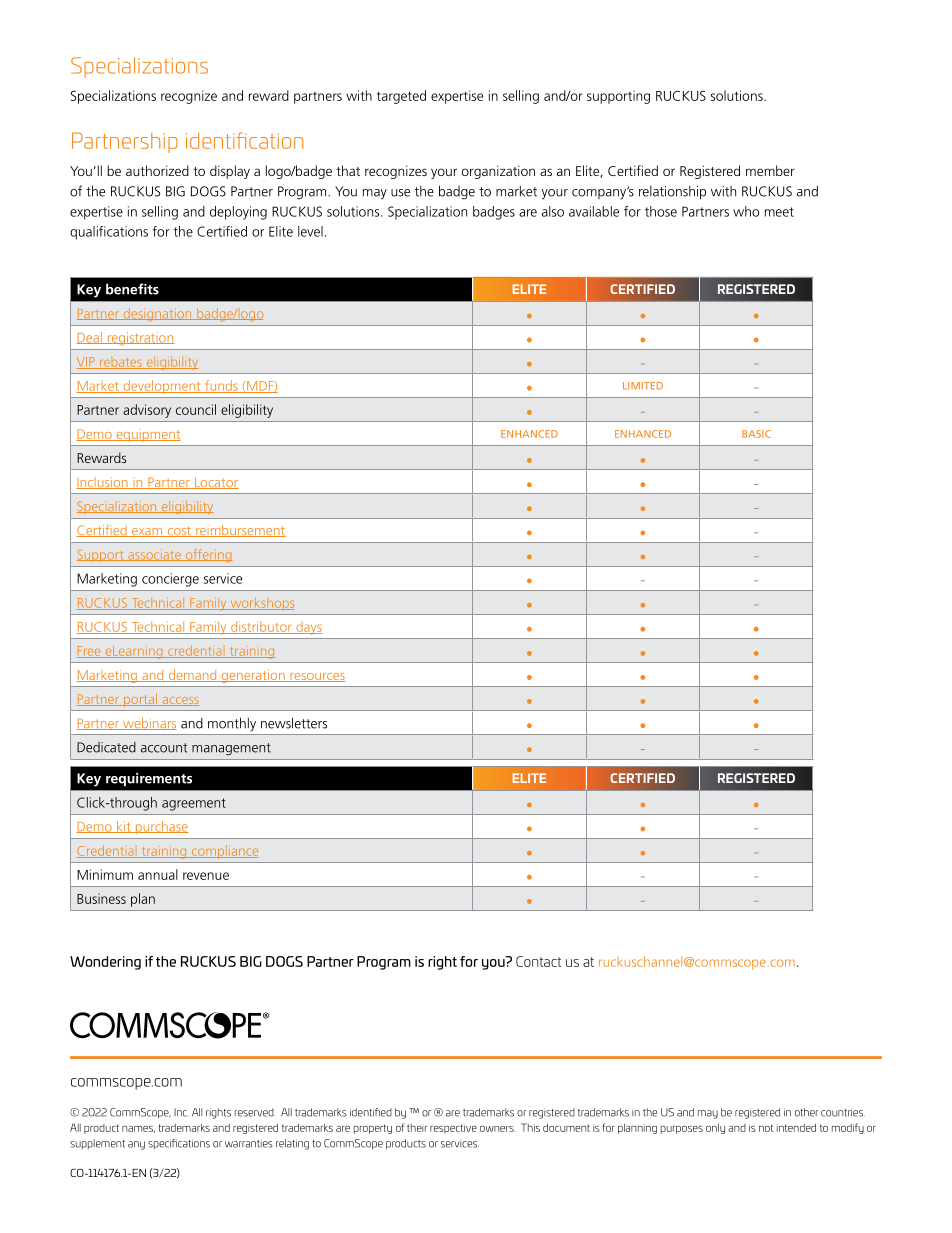 The image size is (952, 1233). I want to click on Contact, so click(538, 961).
